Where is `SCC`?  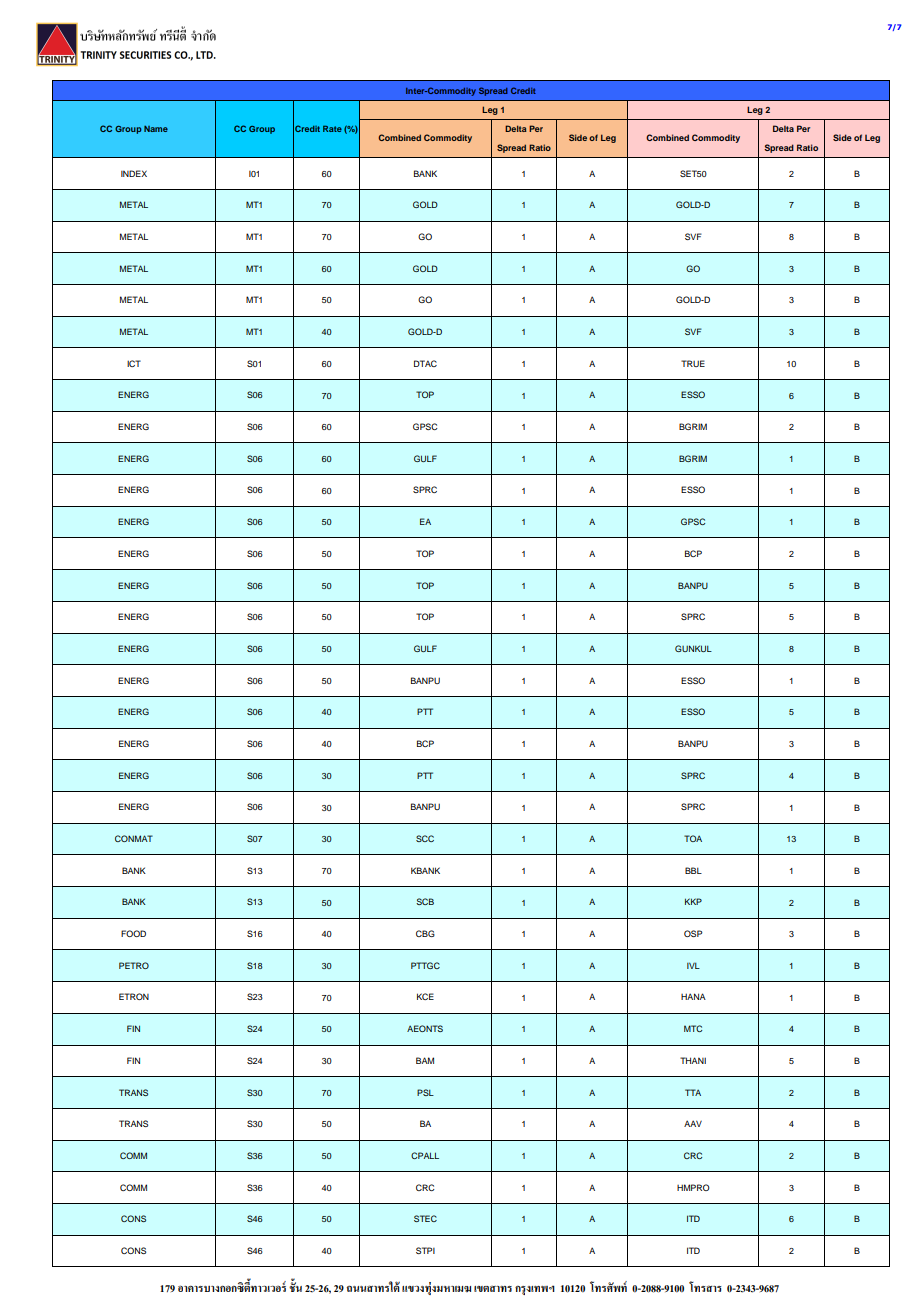 SCC is located at coordinates (425, 838).
